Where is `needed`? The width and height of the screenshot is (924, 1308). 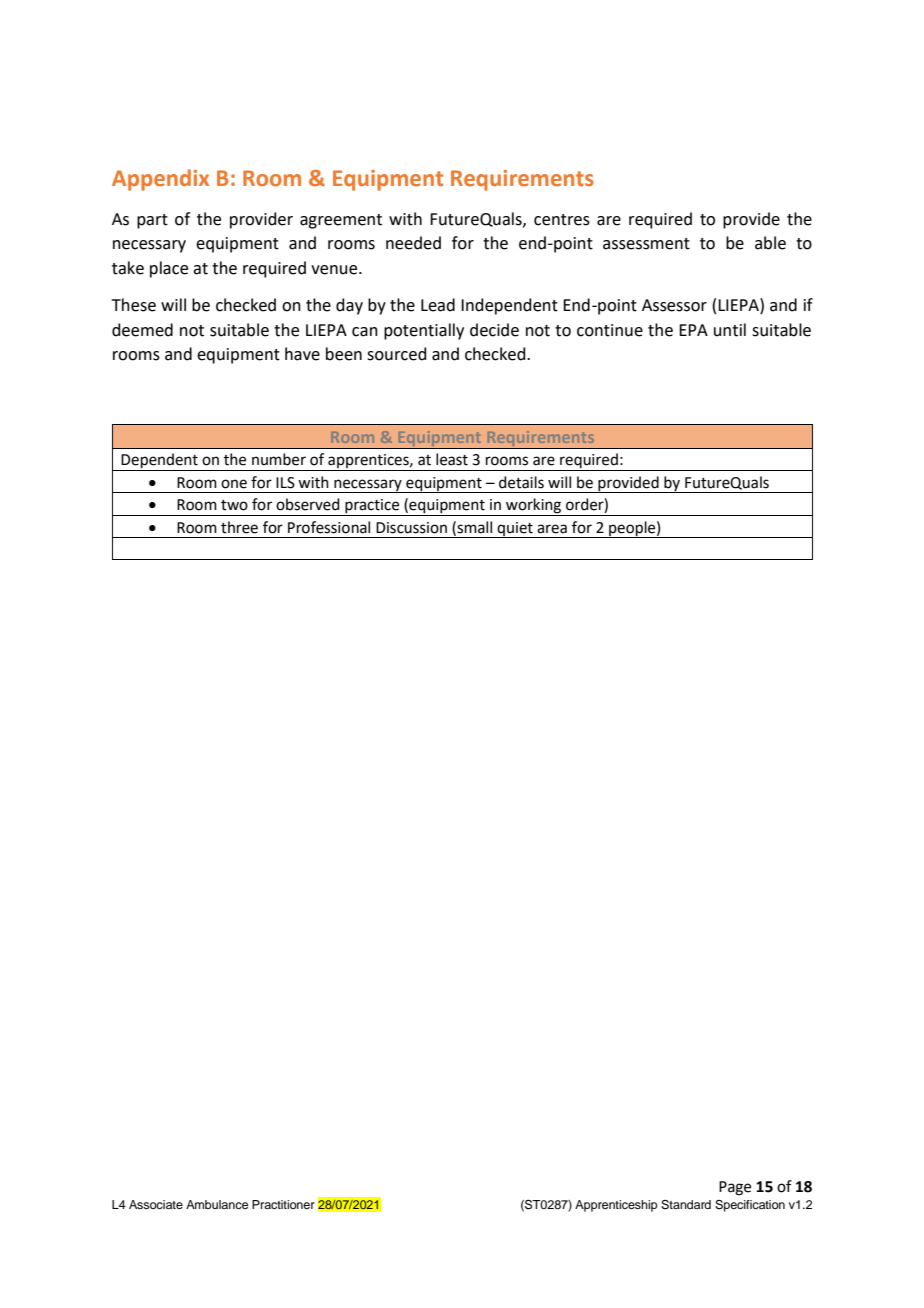
needed is located at coordinates (413, 243).
